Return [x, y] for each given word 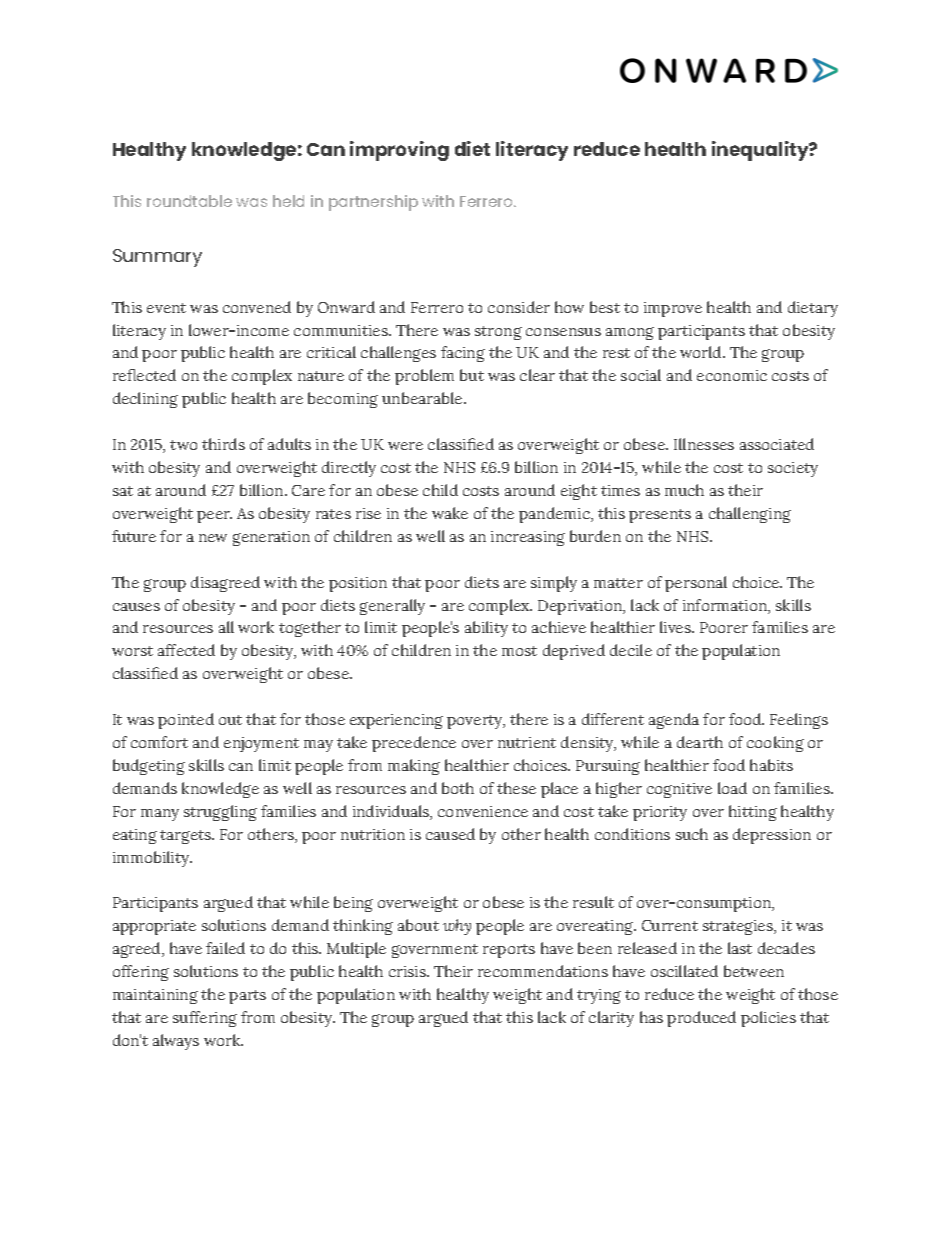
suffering [205, 1019]
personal [696, 584]
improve [673, 309]
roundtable [189, 201]
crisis [408, 971]
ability [486, 629]
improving [399, 151]
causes [136, 607]
